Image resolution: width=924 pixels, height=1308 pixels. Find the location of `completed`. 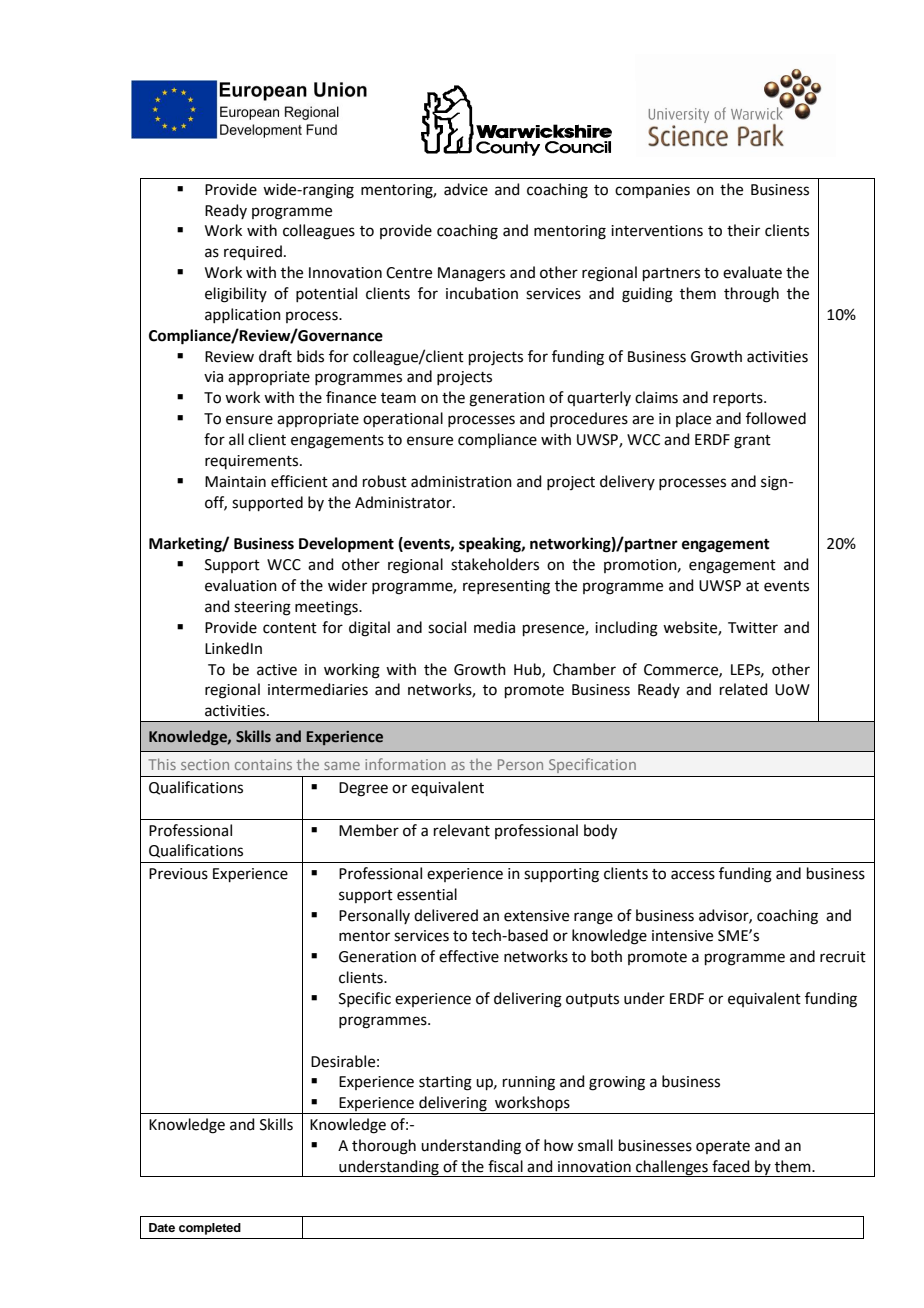

completed is located at coordinates (210, 1229).
